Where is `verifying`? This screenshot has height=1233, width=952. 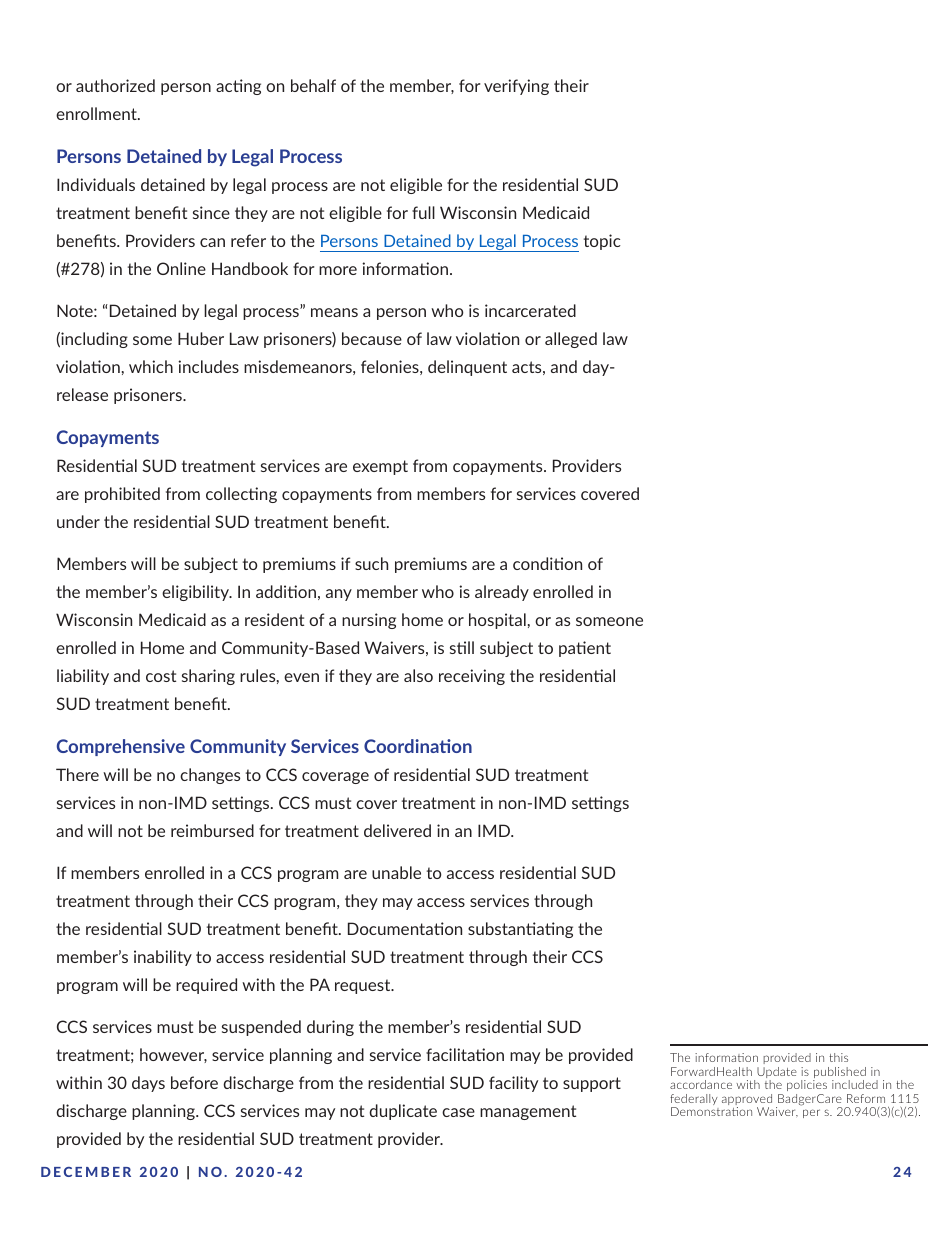
verifying is located at coordinates (516, 87).
